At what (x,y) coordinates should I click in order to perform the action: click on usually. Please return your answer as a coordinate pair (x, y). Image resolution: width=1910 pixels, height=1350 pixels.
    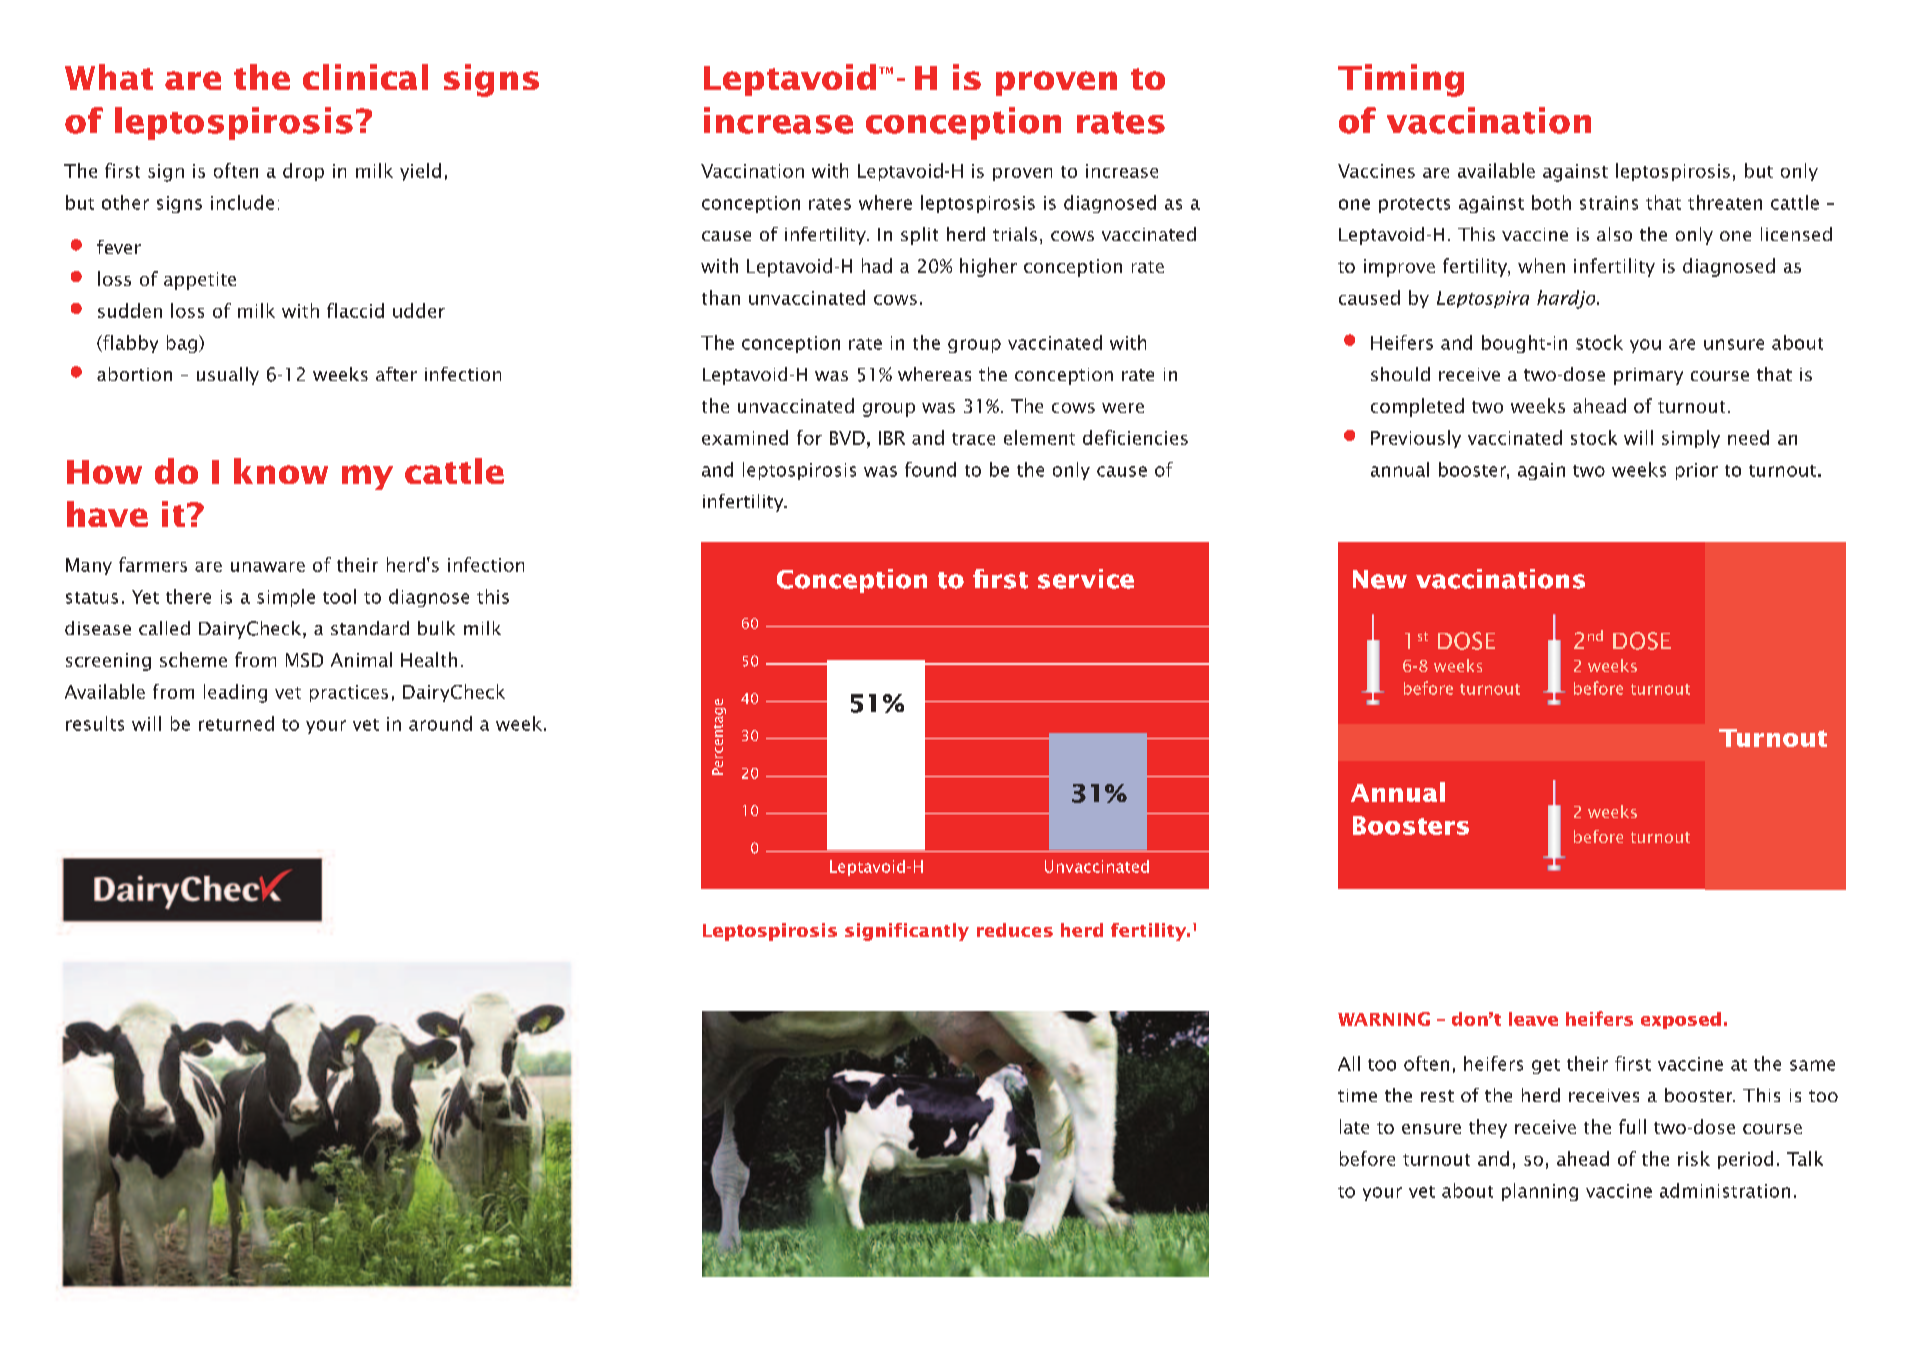
    Looking at the image, I should click on (228, 376).
